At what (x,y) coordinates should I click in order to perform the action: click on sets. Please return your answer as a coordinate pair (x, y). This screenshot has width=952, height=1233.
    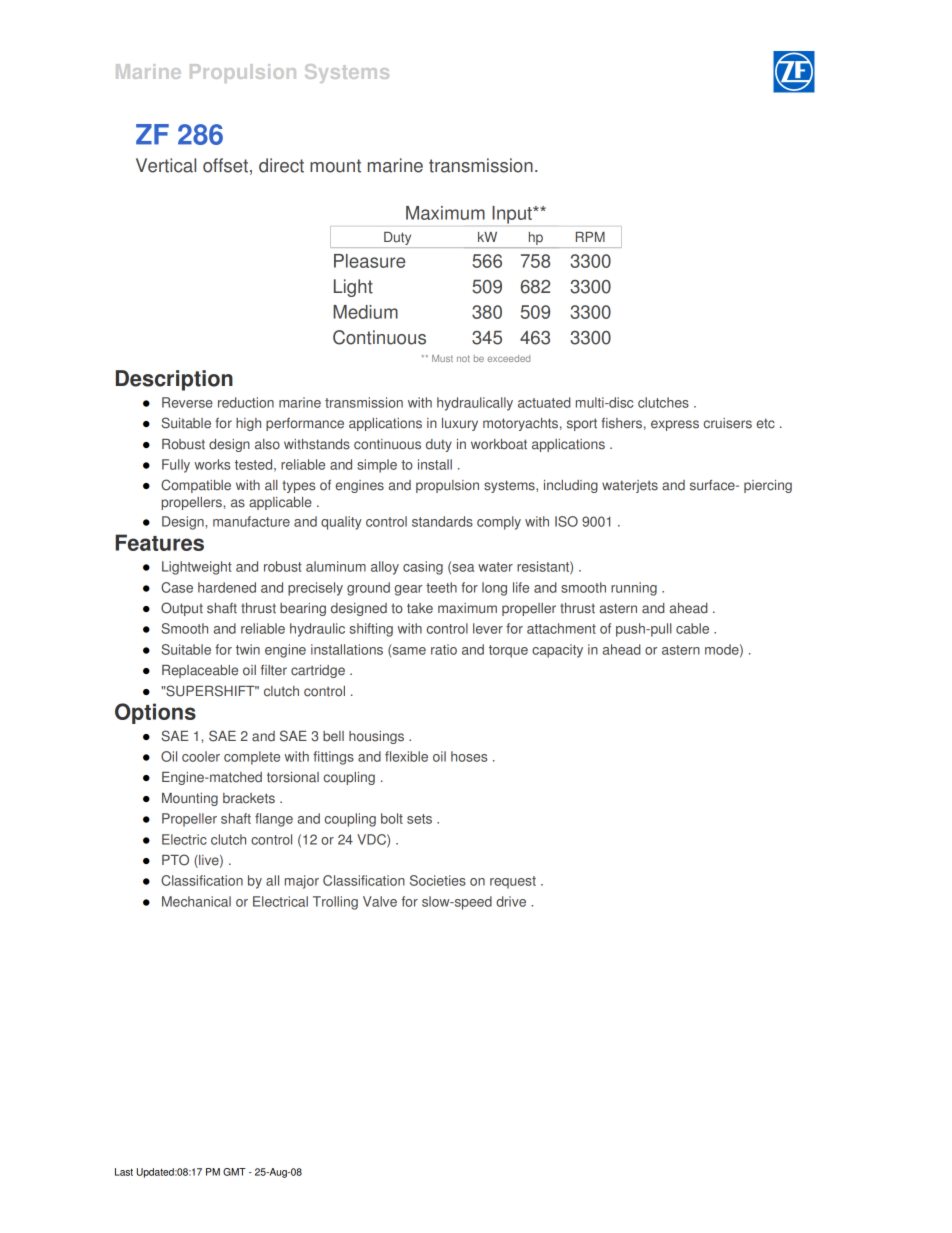
    Looking at the image, I should click on (419, 819).
